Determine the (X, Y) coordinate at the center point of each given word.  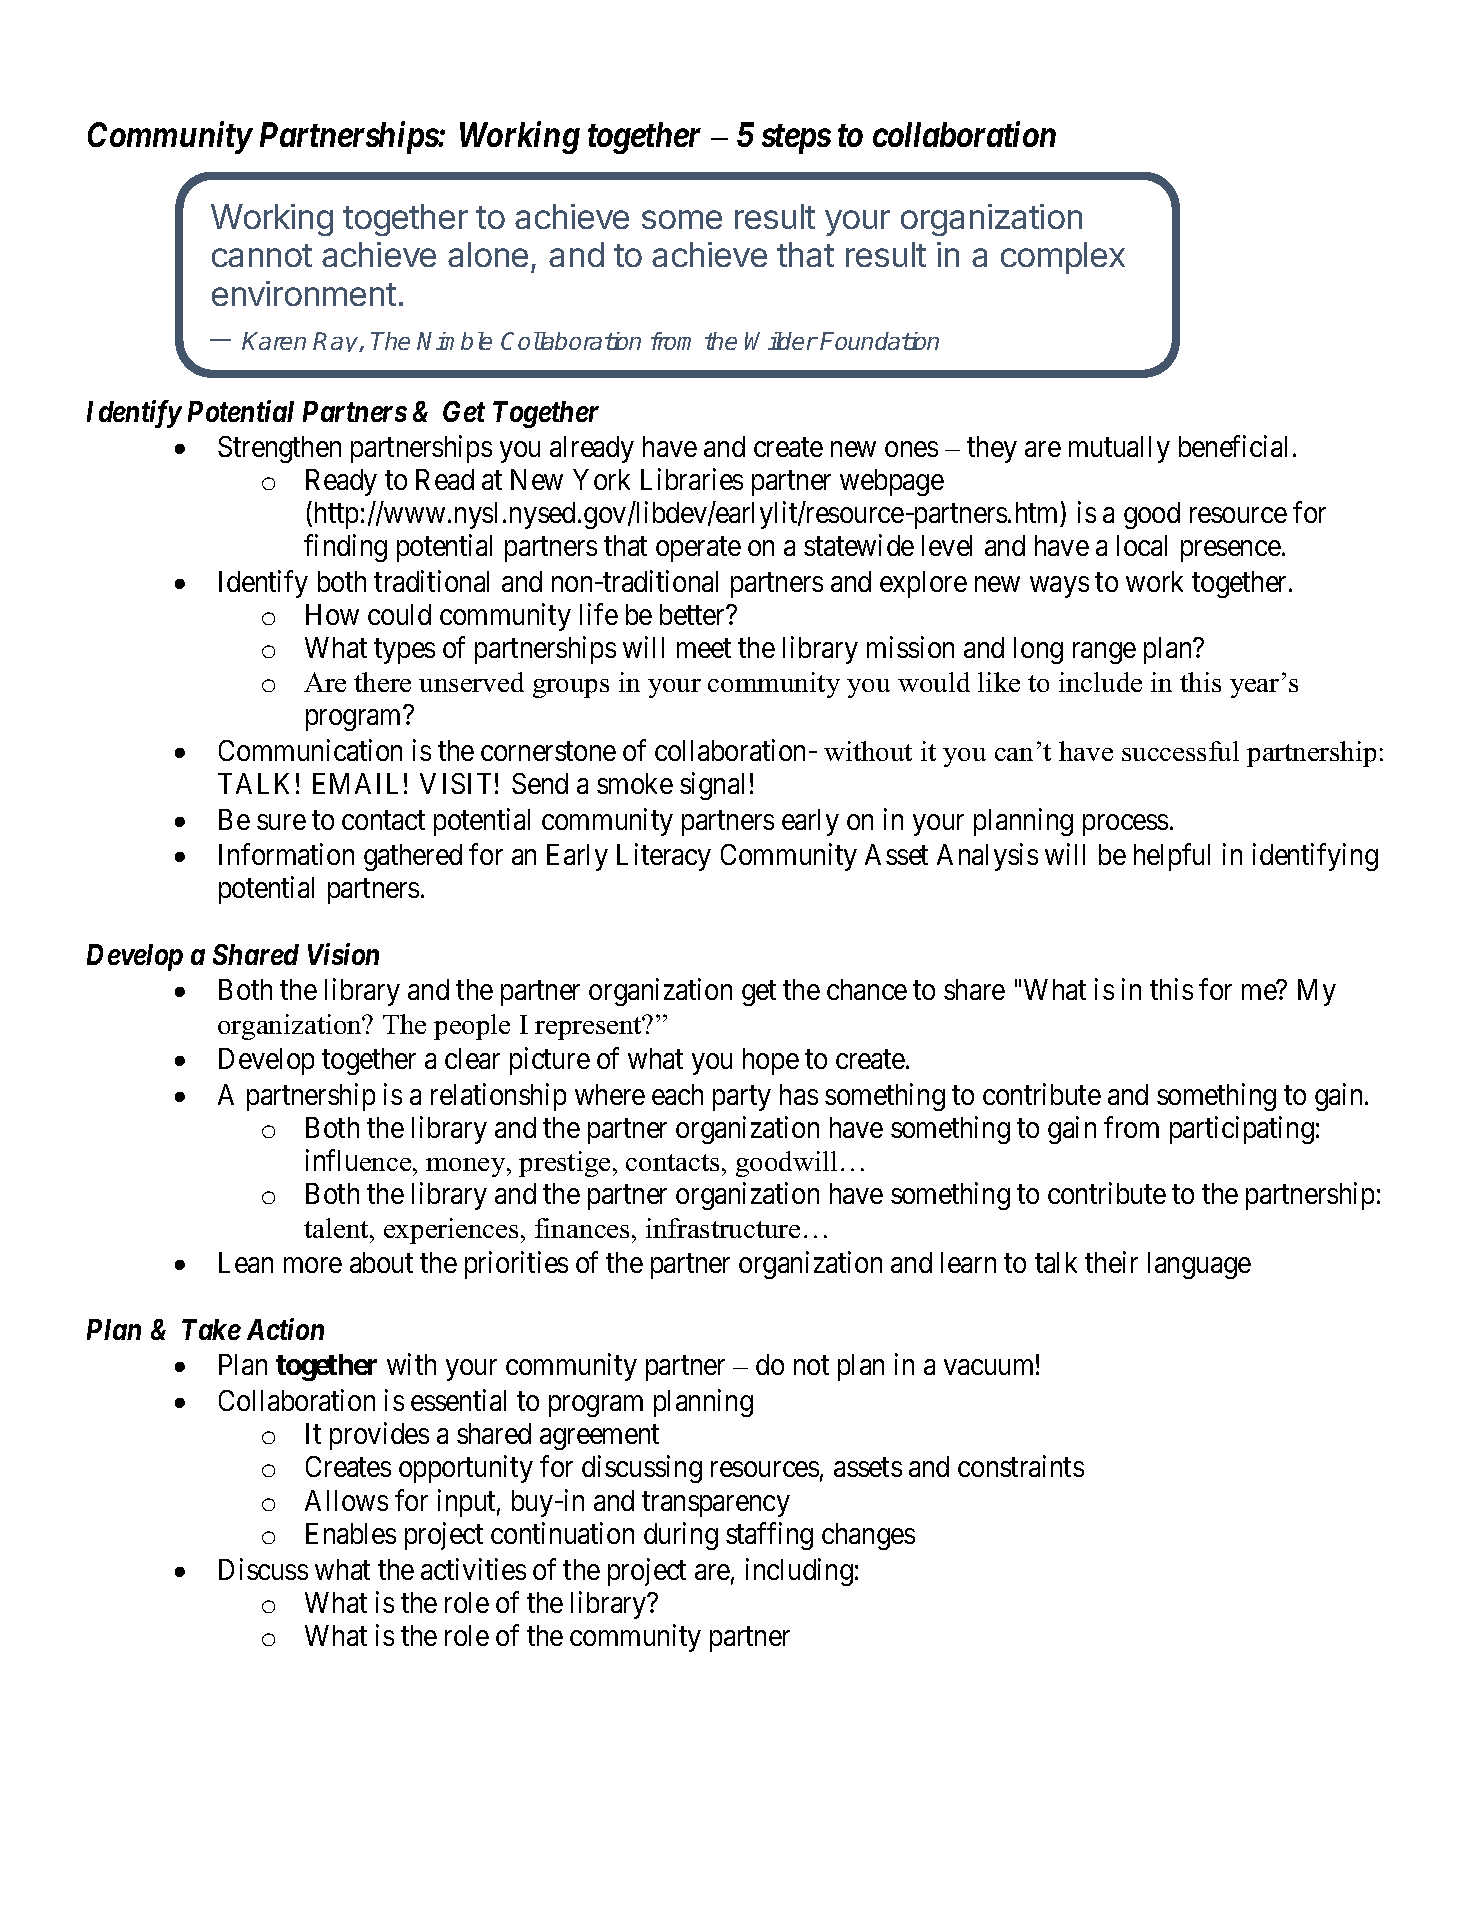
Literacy (664, 857)
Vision (343, 954)
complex (1063, 258)
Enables (351, 1533)
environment (304, 293)
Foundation (879, 341)
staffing (769, 1536)
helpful (1172, 857)
